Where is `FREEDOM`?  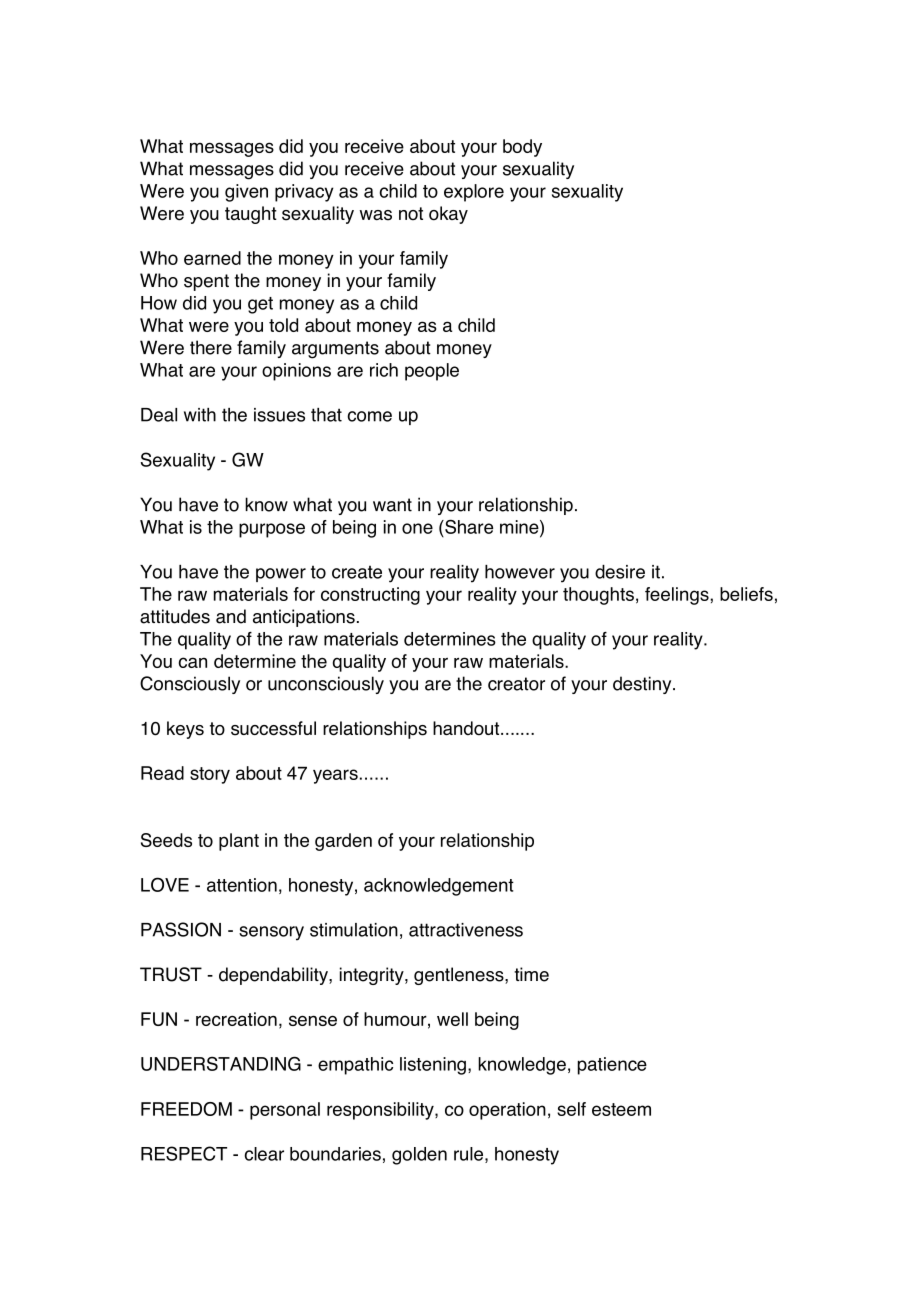 FREEDOM is located at coordinates (186, 1109).
